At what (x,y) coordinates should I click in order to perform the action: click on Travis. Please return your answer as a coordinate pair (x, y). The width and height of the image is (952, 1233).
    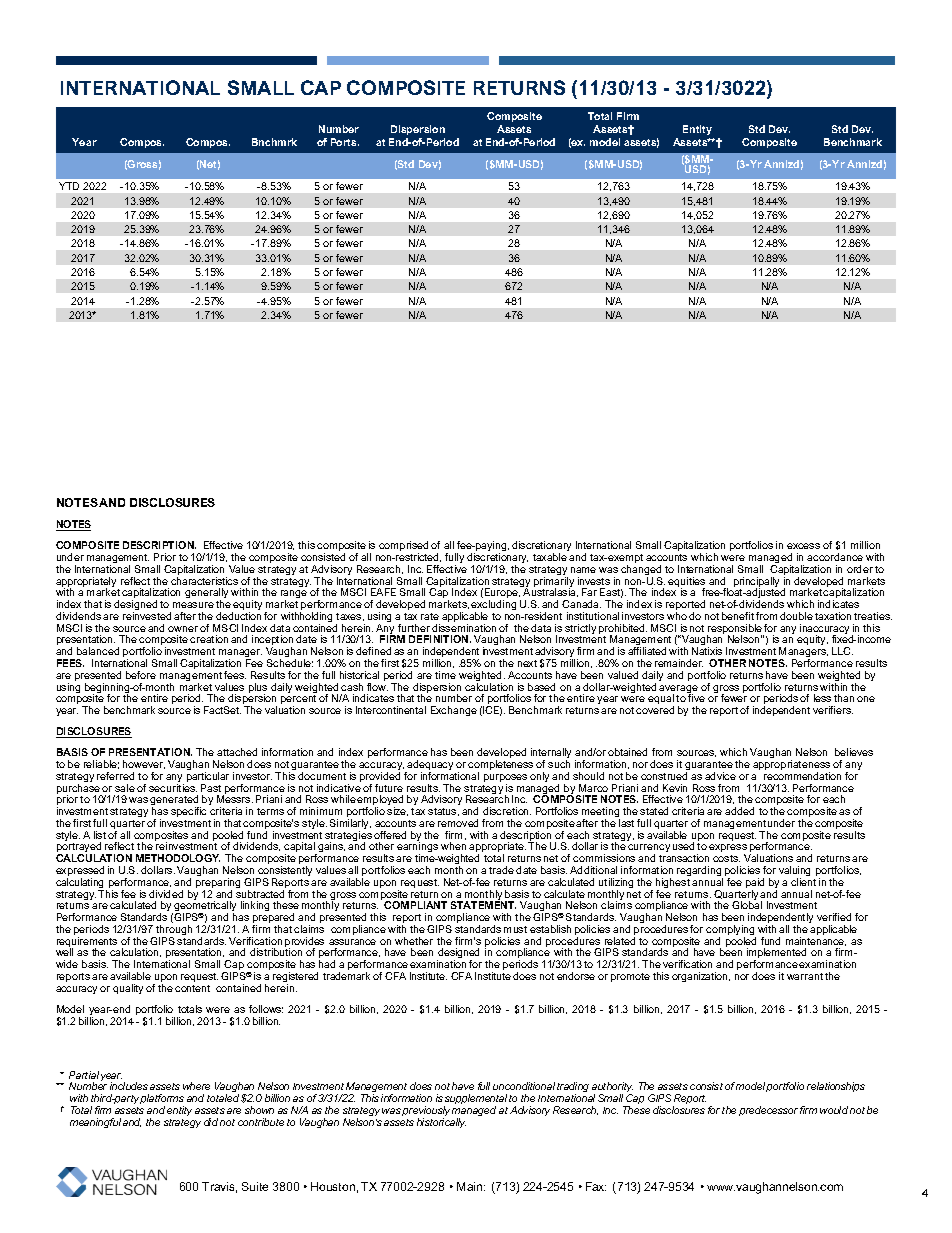
    Looking at the image, I should click on (219, 1187).
